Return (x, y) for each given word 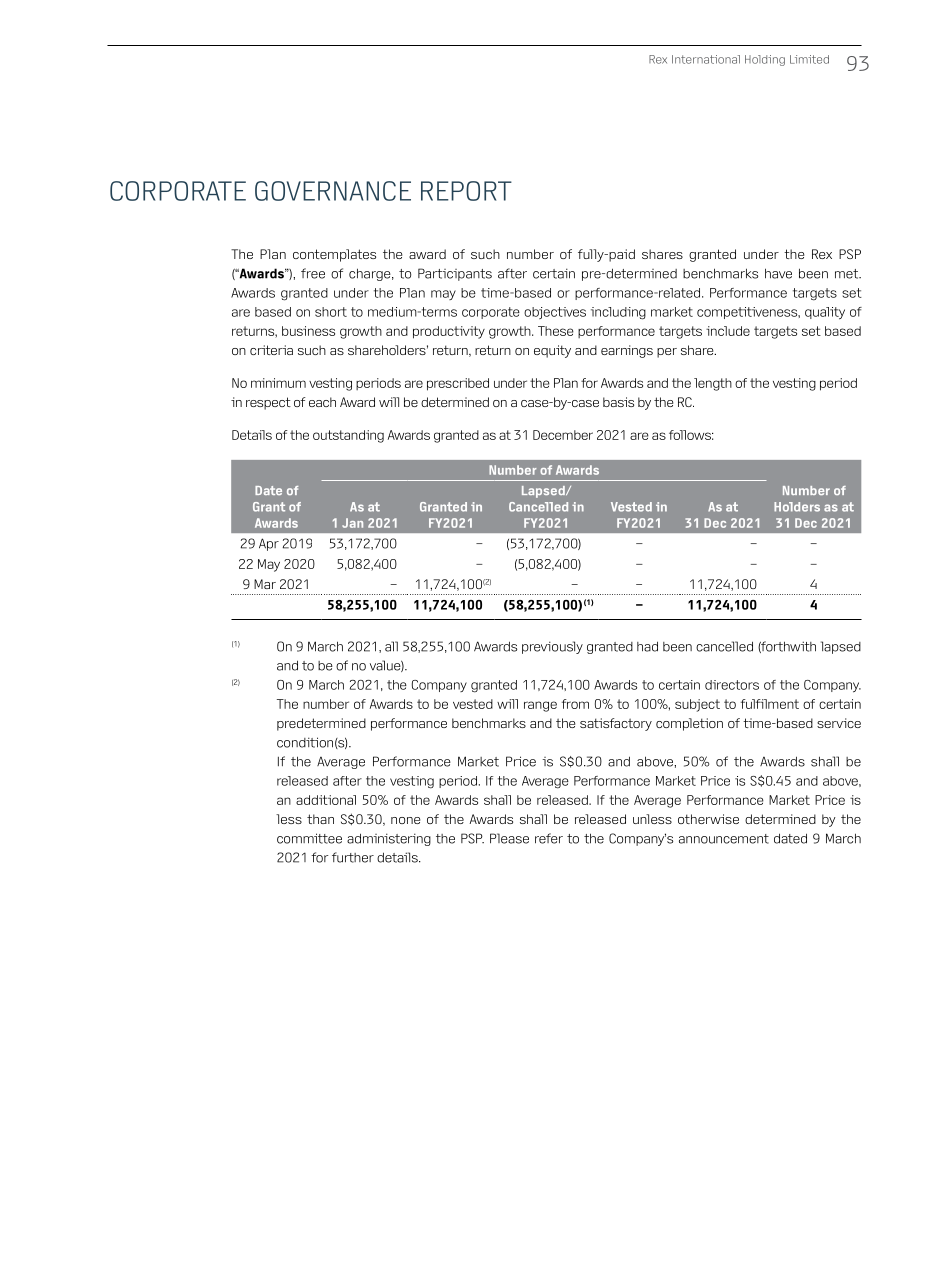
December (563, 435)
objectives (555, 313)
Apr (269, 544)
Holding (765, 60)
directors (732, 685)
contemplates (334, 255)
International (706, 59)
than (320, 819)
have (778, 273)
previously (552, 647)
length (713, 384)
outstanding (348, 436)
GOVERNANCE (333, 191)
